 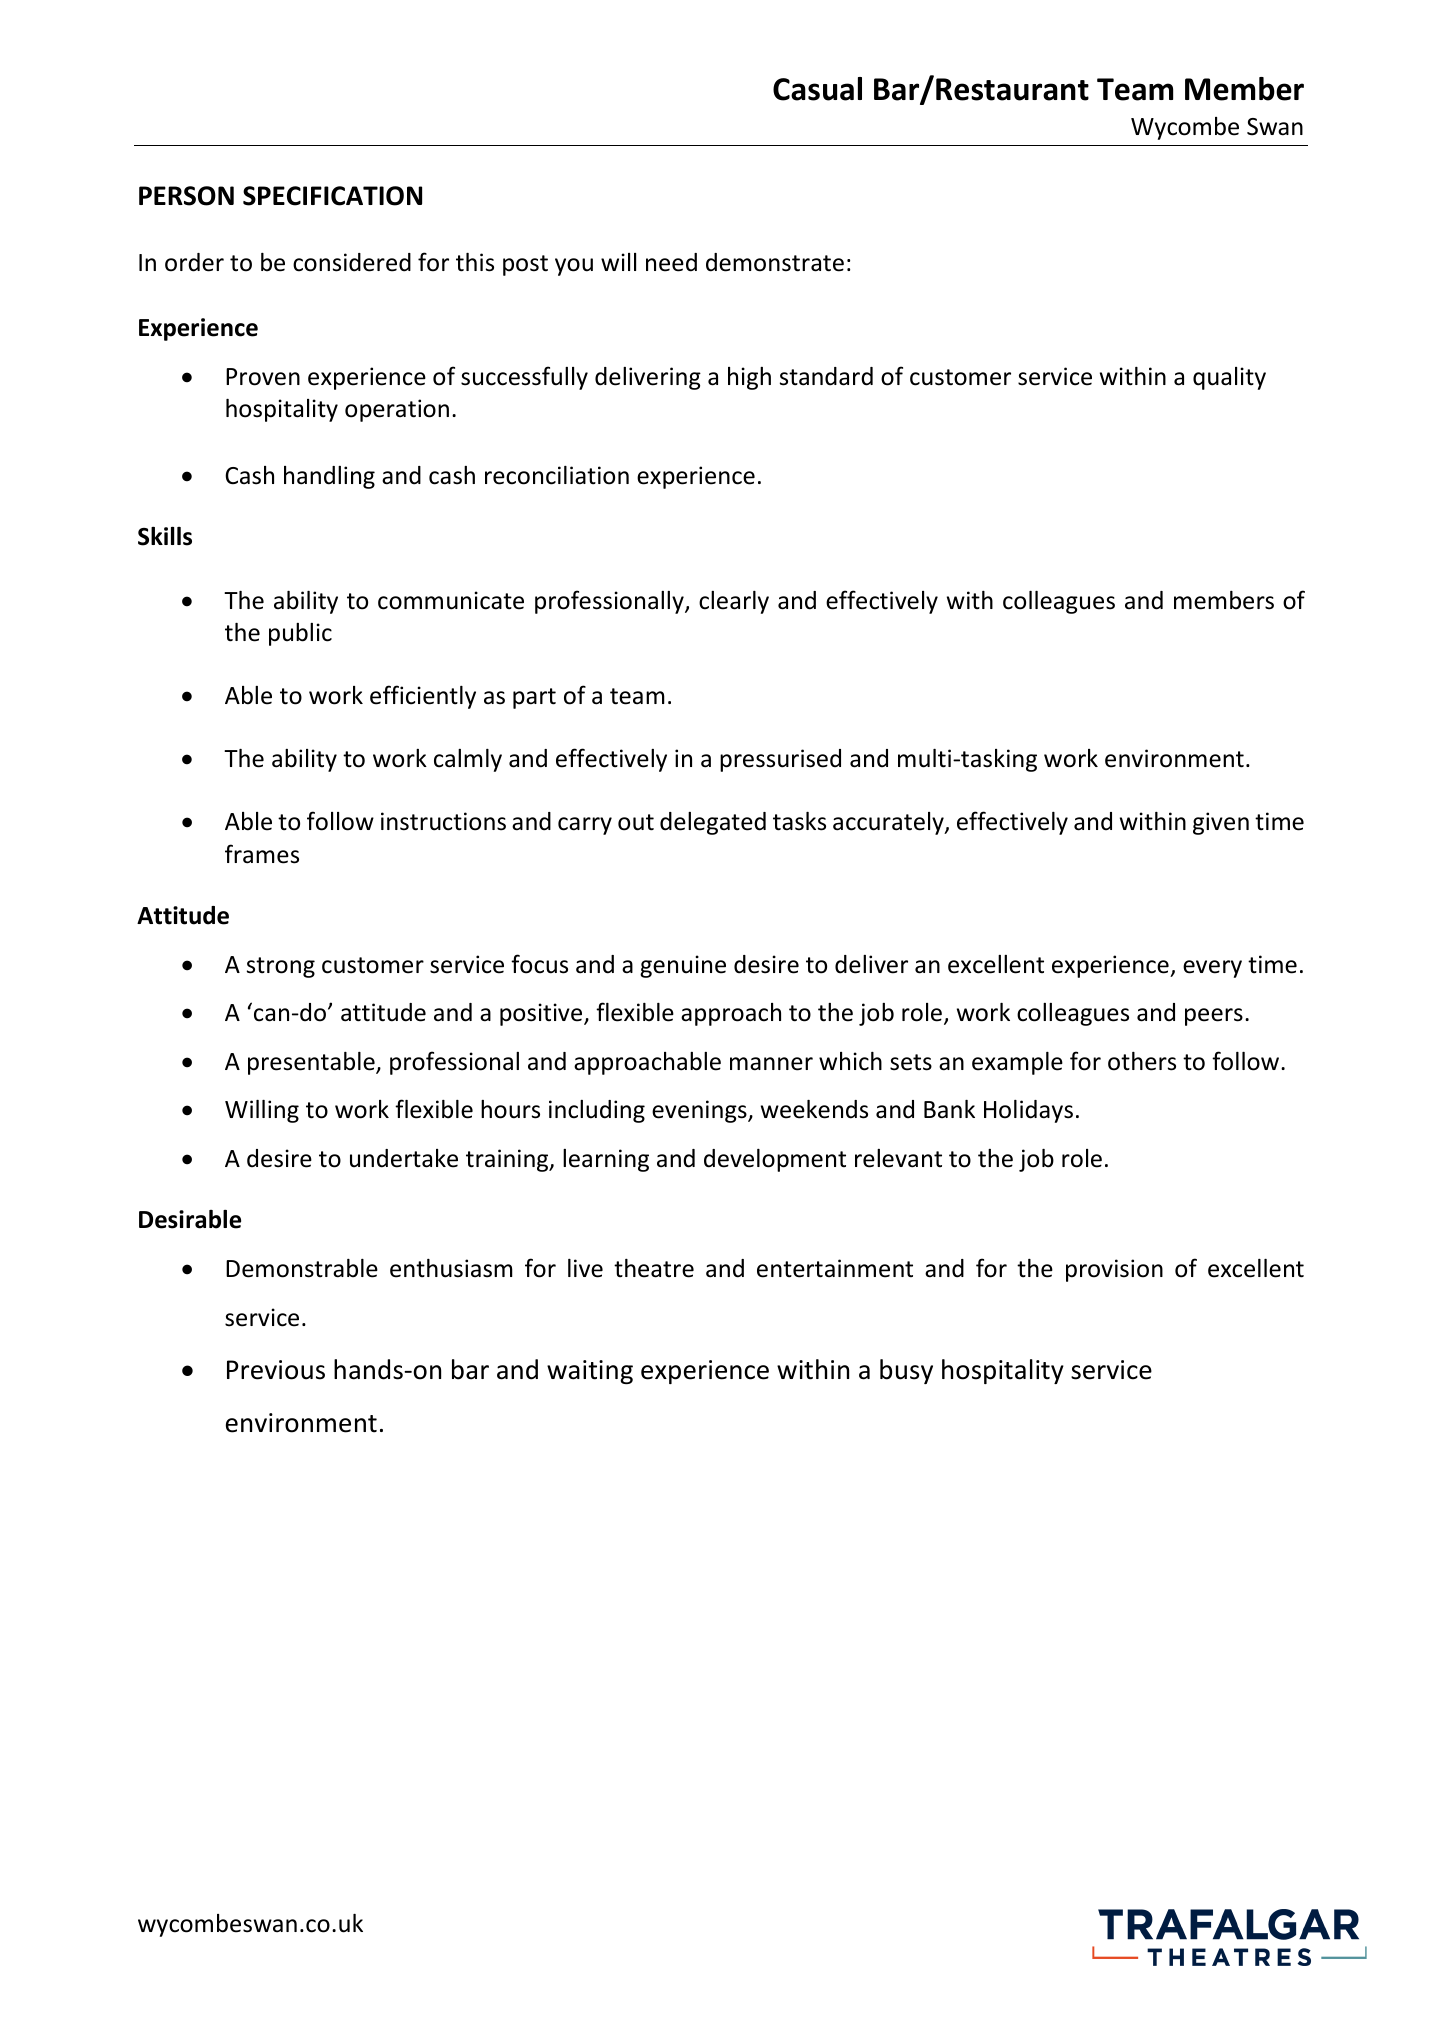 What do you see at coordinates (1229, 378) in the screenshot?
I see `quality` at bounding box center [1229, 378].
